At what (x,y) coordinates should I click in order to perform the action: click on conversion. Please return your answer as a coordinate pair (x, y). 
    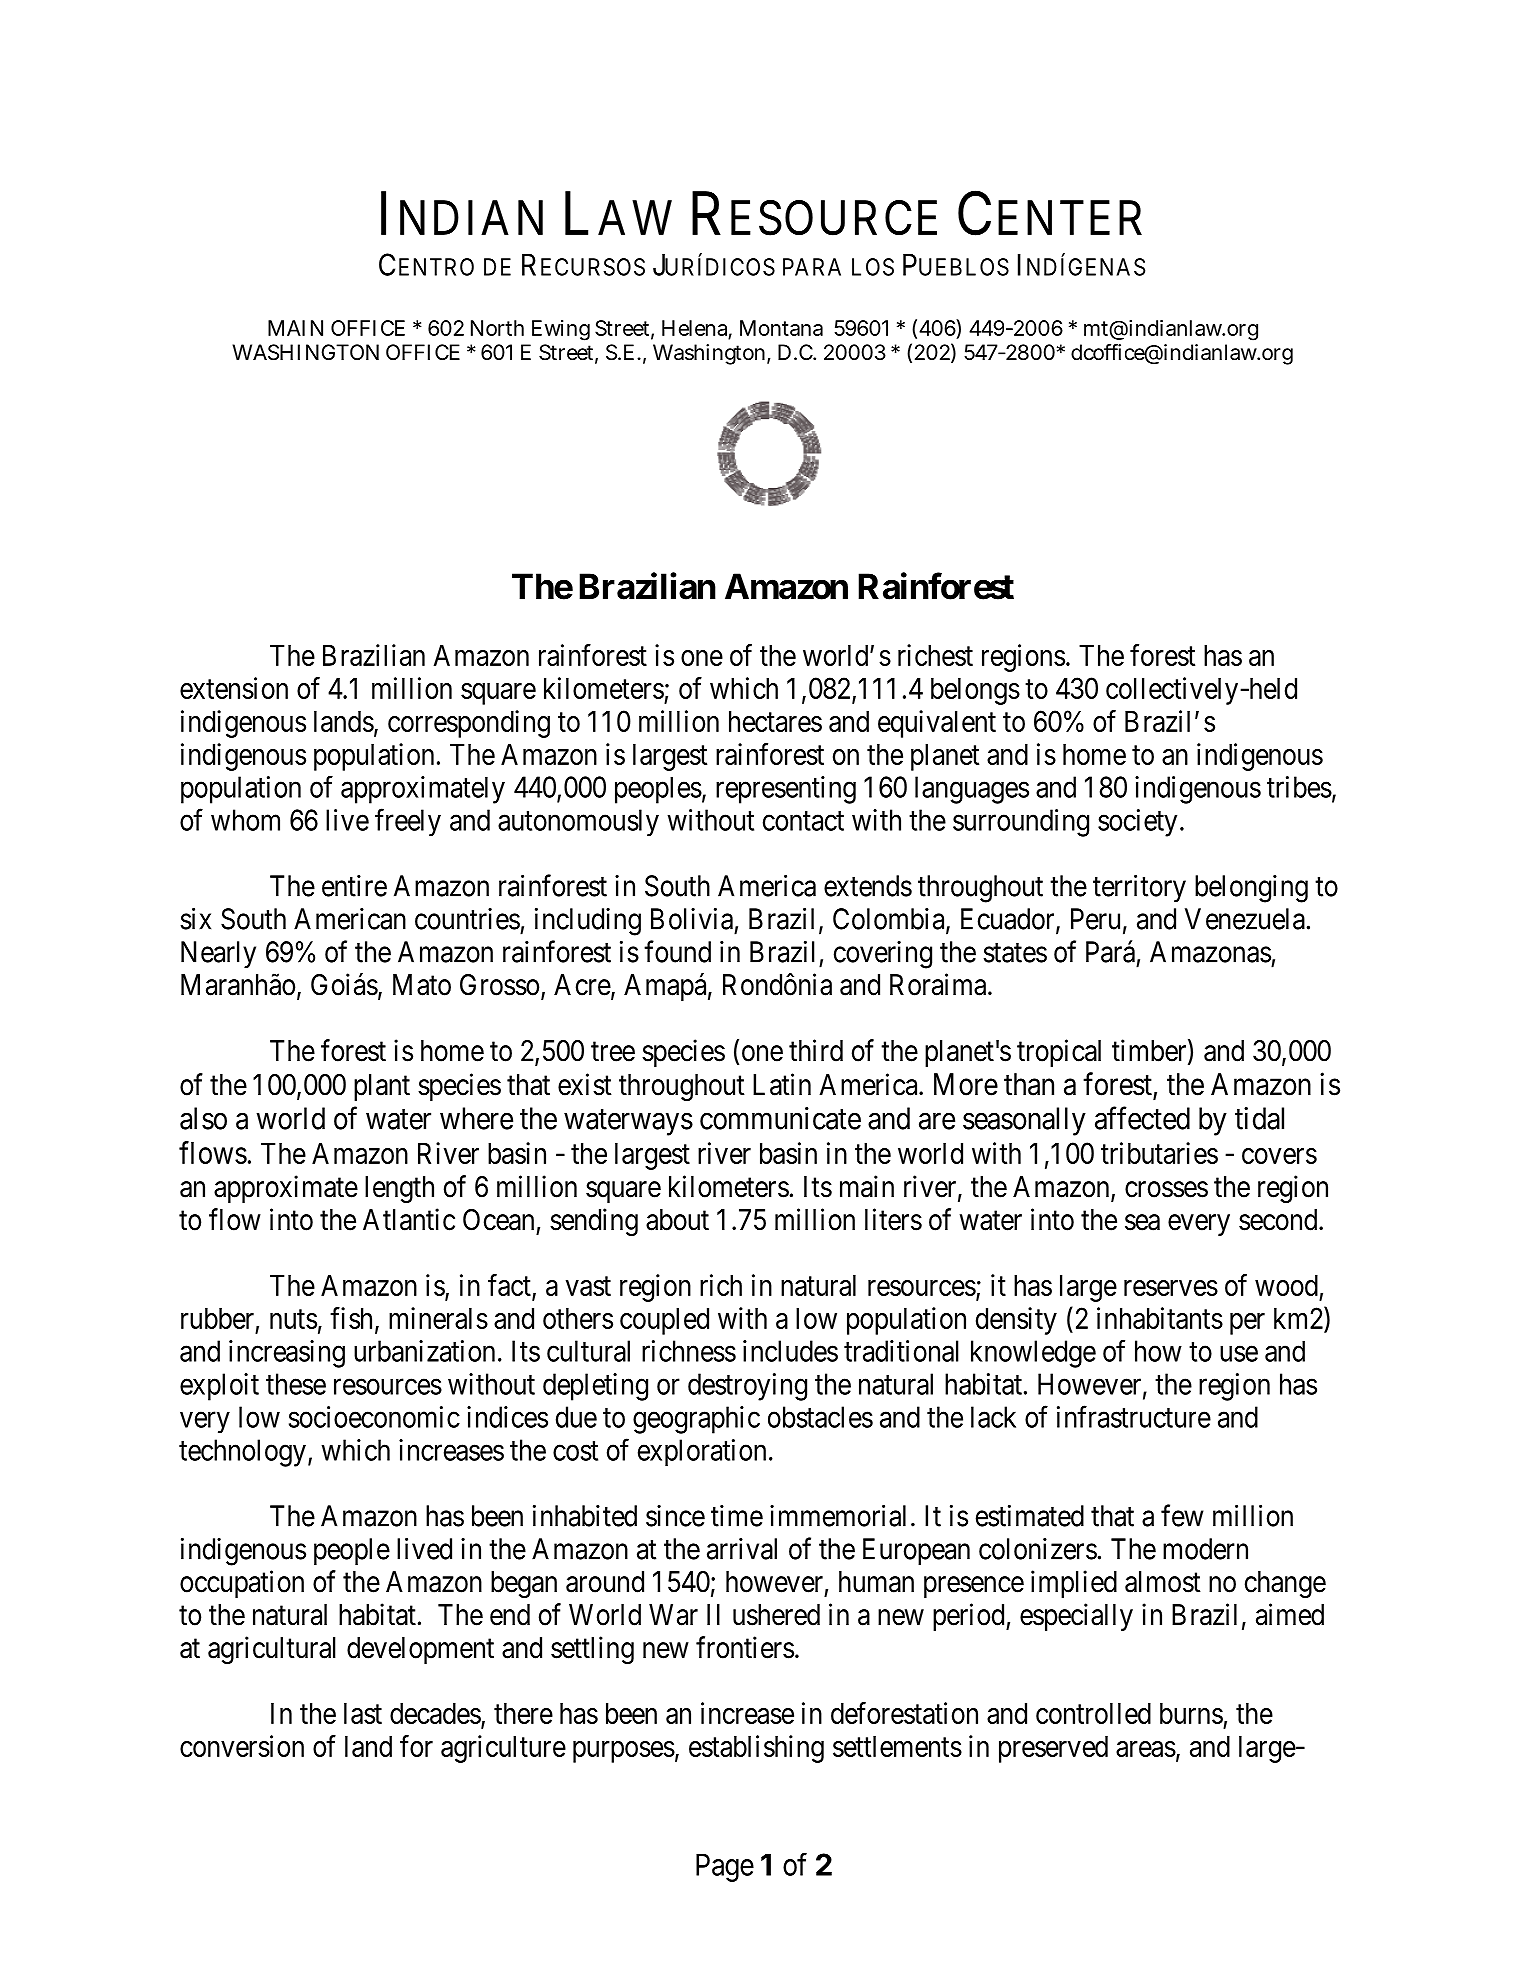
    Looking at the image, I should click on (242, 1746).
